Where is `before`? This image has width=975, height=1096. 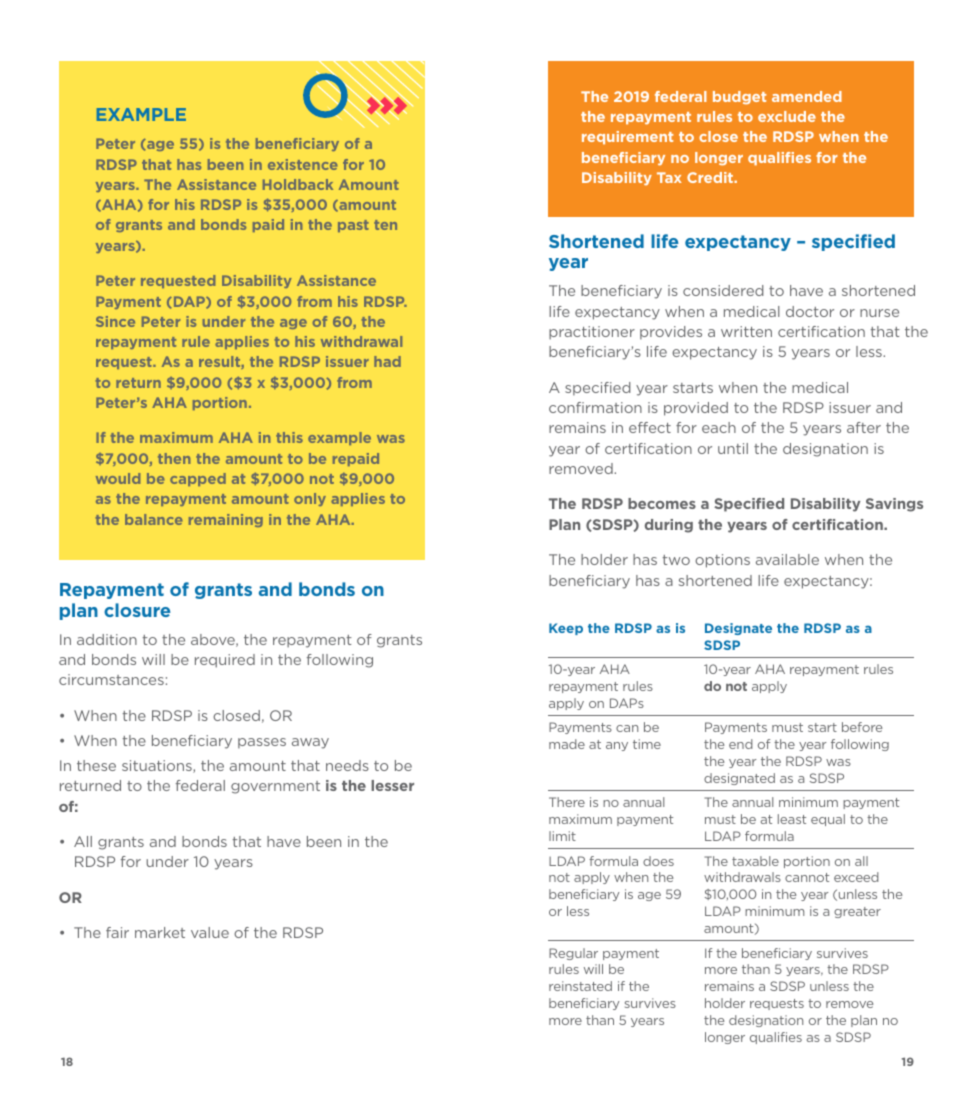
before is located at coordinates (862, 727).
